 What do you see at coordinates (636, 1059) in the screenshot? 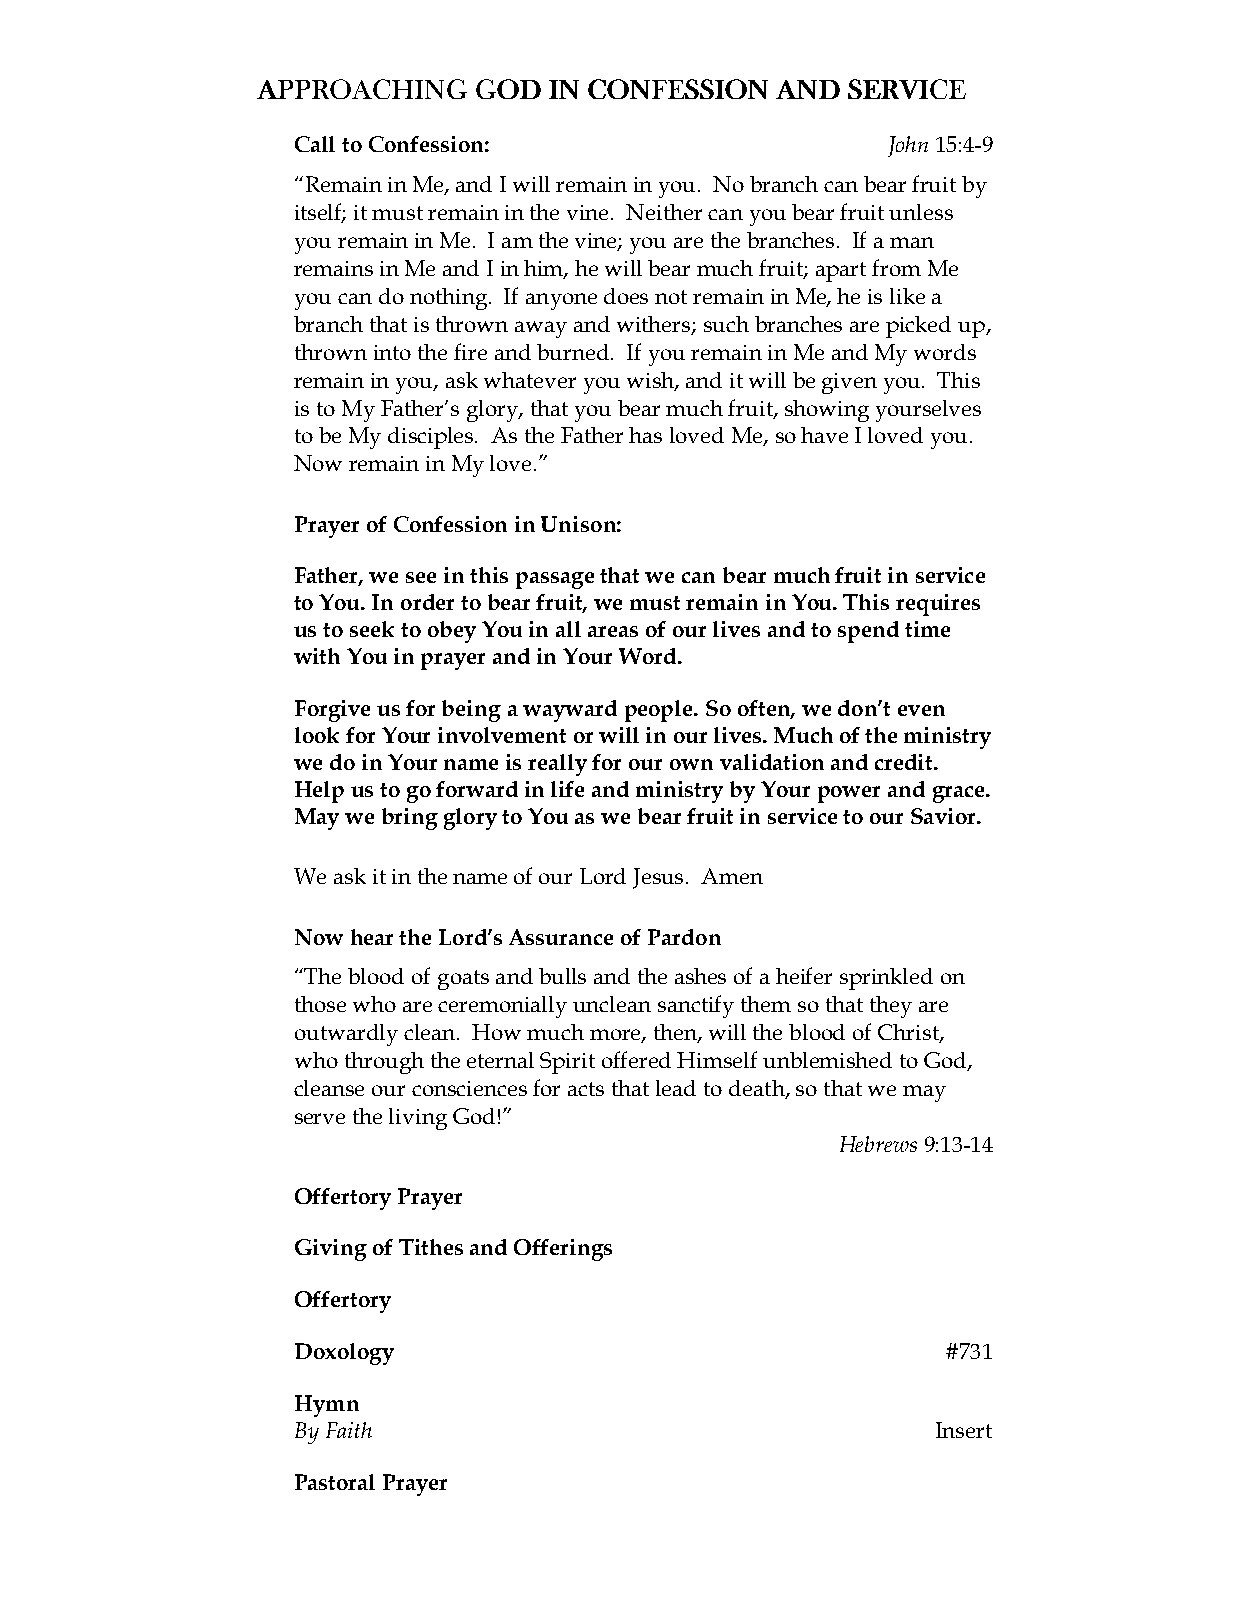
I see `offered` at bounding box center [636, 1059].
